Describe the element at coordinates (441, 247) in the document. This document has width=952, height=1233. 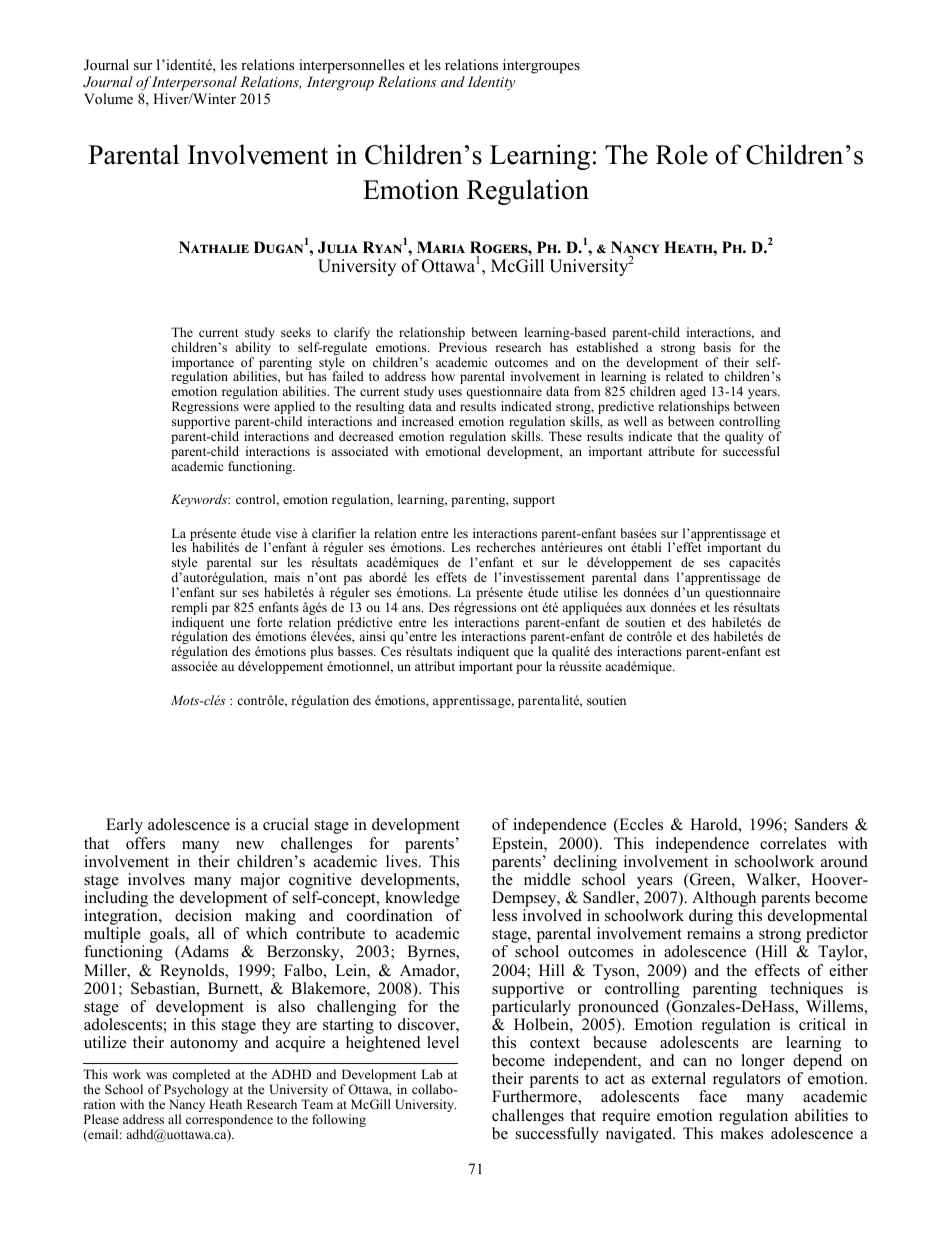
I see `Maria` at that location.
